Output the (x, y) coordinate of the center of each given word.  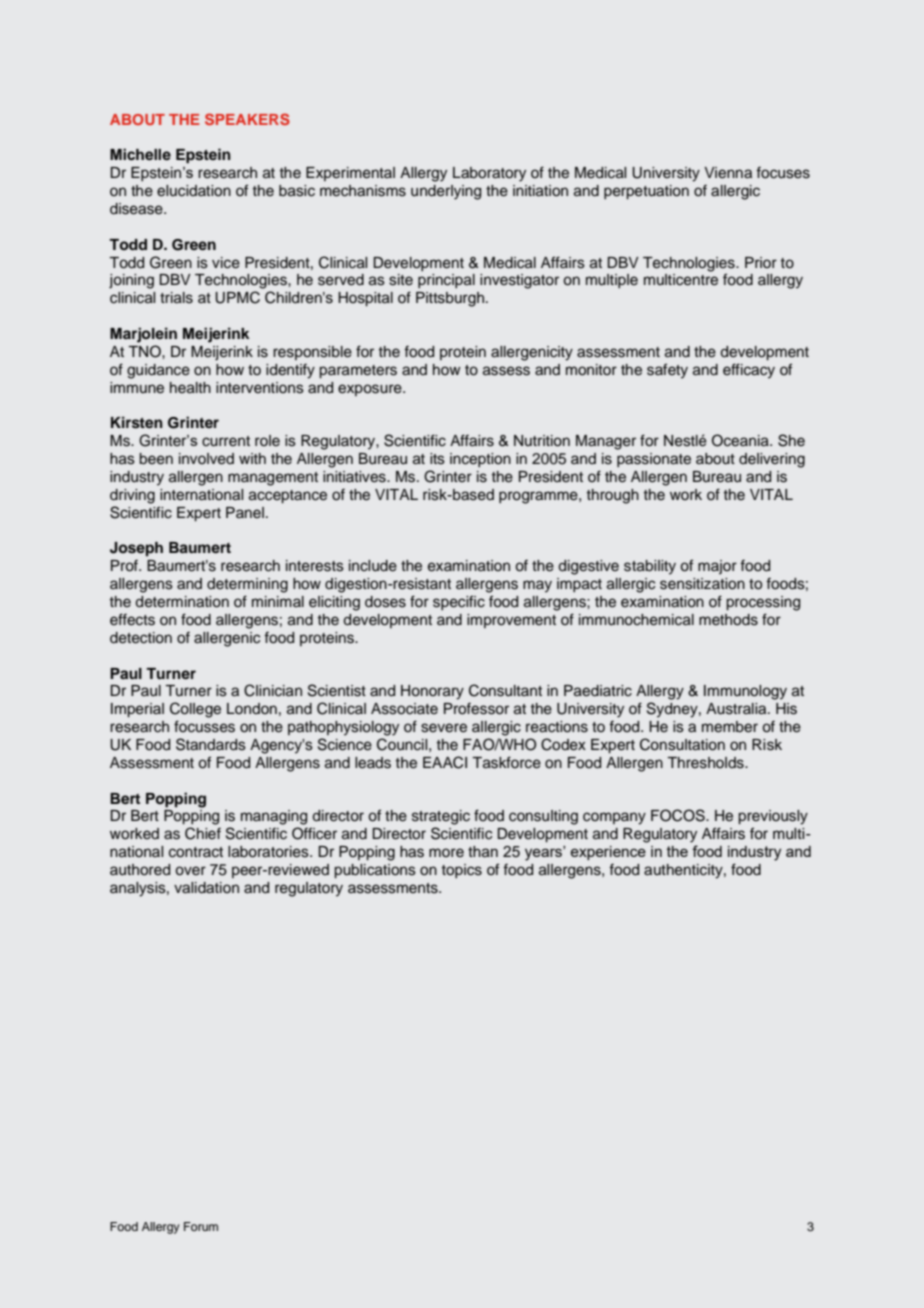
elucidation (194, 191)
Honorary (432, 692)
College (195, 710)
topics (462, 871)
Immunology (745, 692)
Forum (201, 1226)
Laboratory (489, 174)
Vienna (728, 173)
